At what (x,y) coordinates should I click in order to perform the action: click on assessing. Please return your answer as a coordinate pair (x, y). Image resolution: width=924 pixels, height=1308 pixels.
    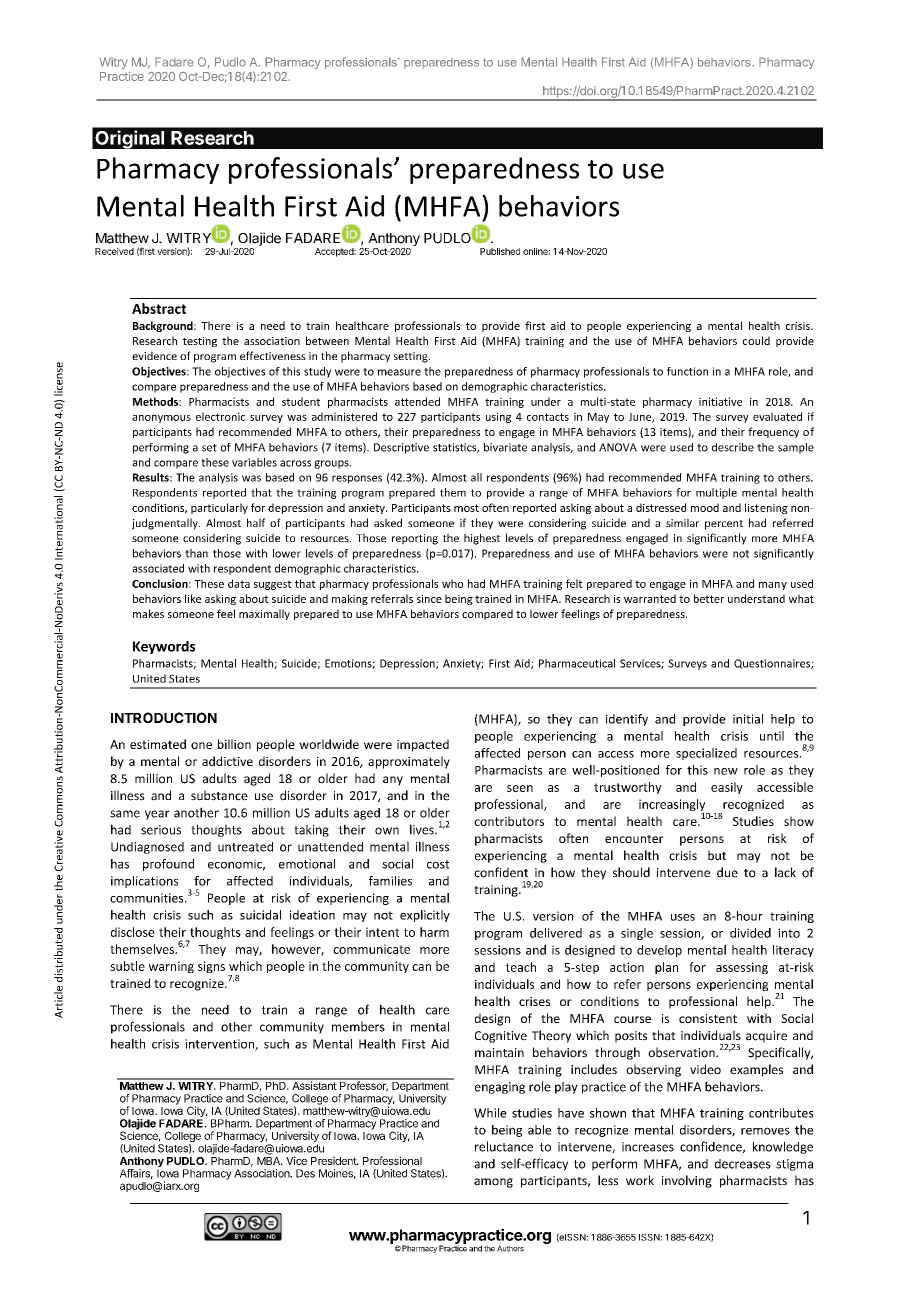
    Looking at the image, I should click on (742, 968).
